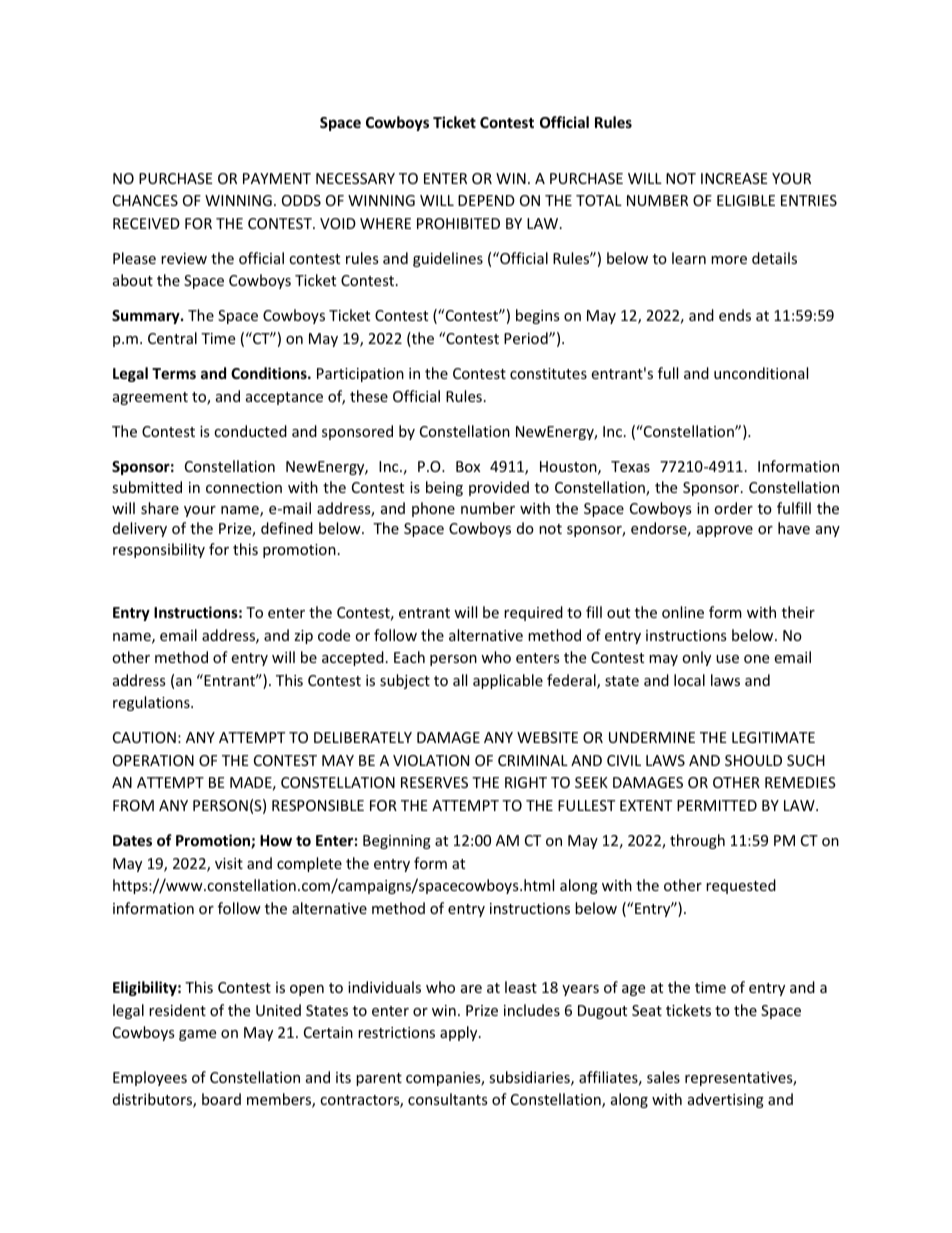 The image size is (952, 1233). Describe the element at coordinates (229, 863) in the screenshot. I see `visit` at that location.
